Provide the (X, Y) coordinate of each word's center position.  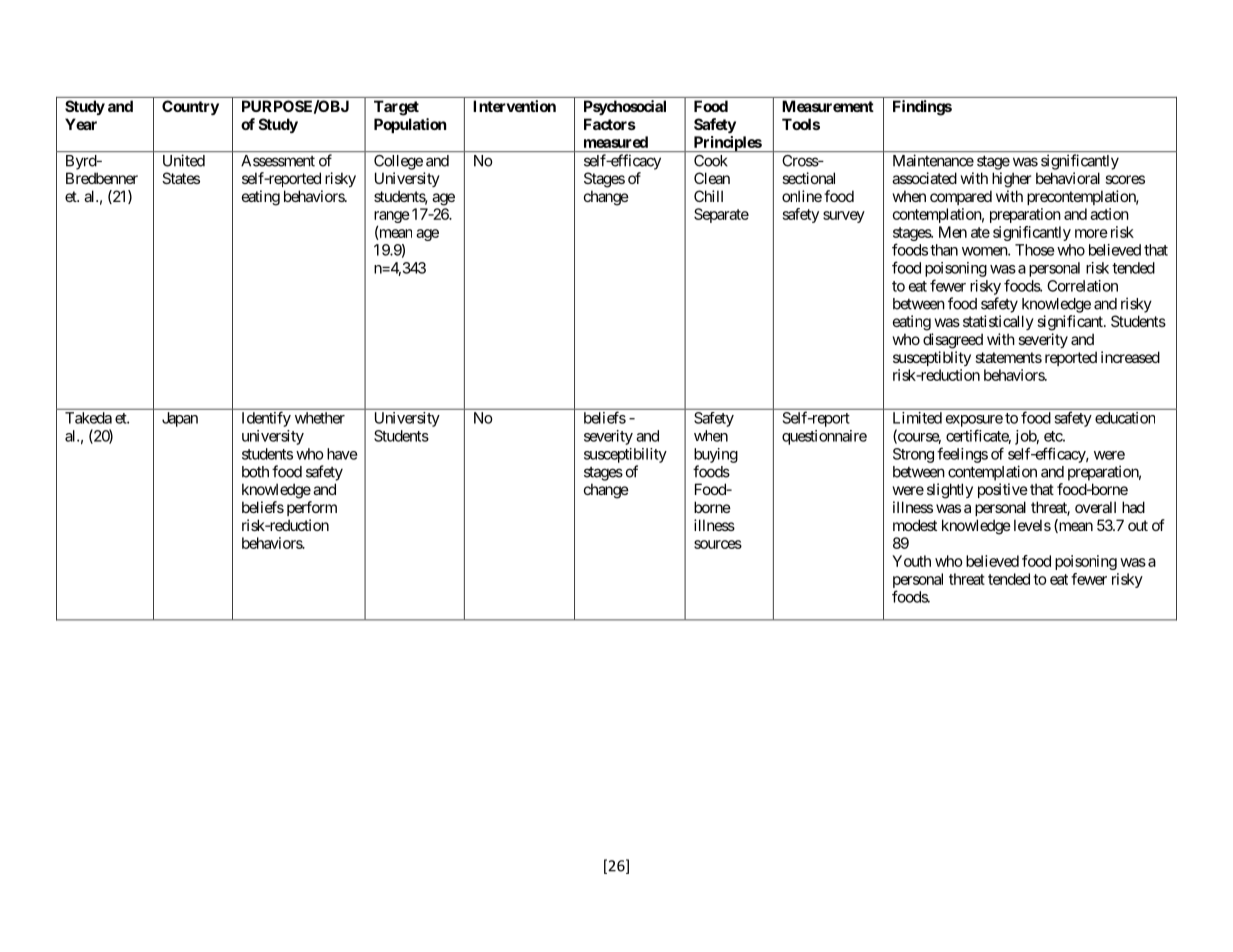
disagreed (953, 341)
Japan (180, 419)
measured (616, 142)
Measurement (828, 106)
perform (312, 508)
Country (190, 107)
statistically (998, 322)
